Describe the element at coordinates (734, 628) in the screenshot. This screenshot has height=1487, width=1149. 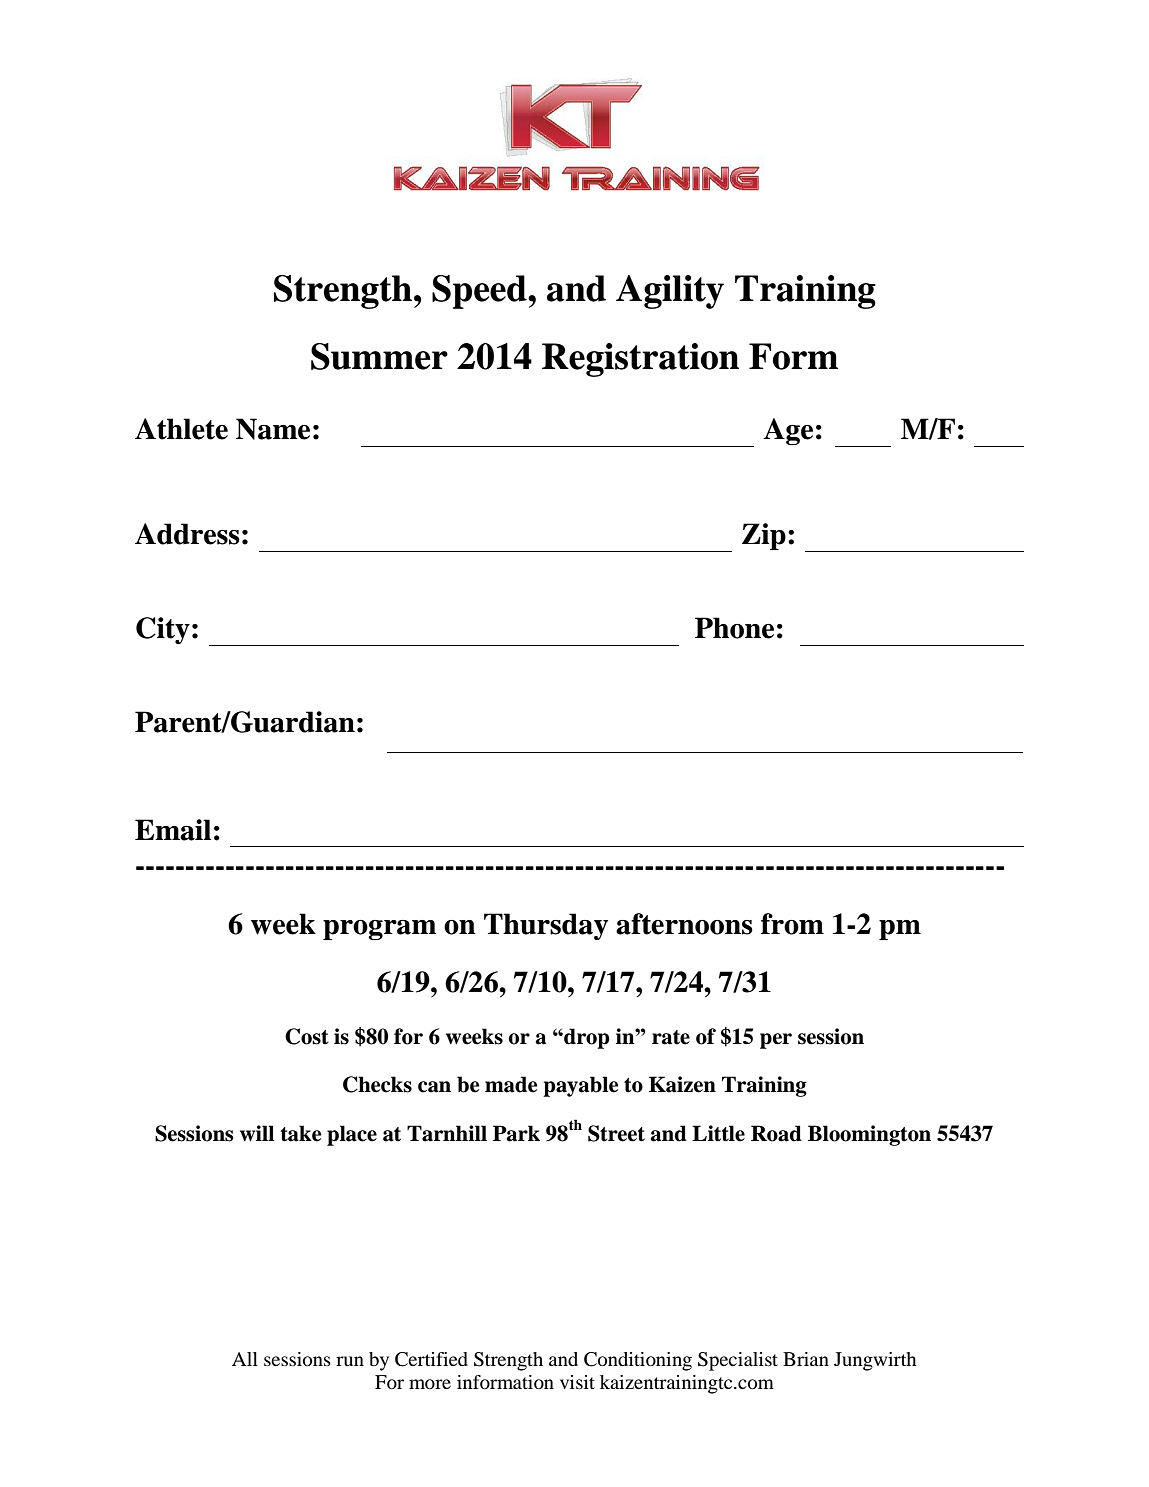
I see `Phone` at that location.
